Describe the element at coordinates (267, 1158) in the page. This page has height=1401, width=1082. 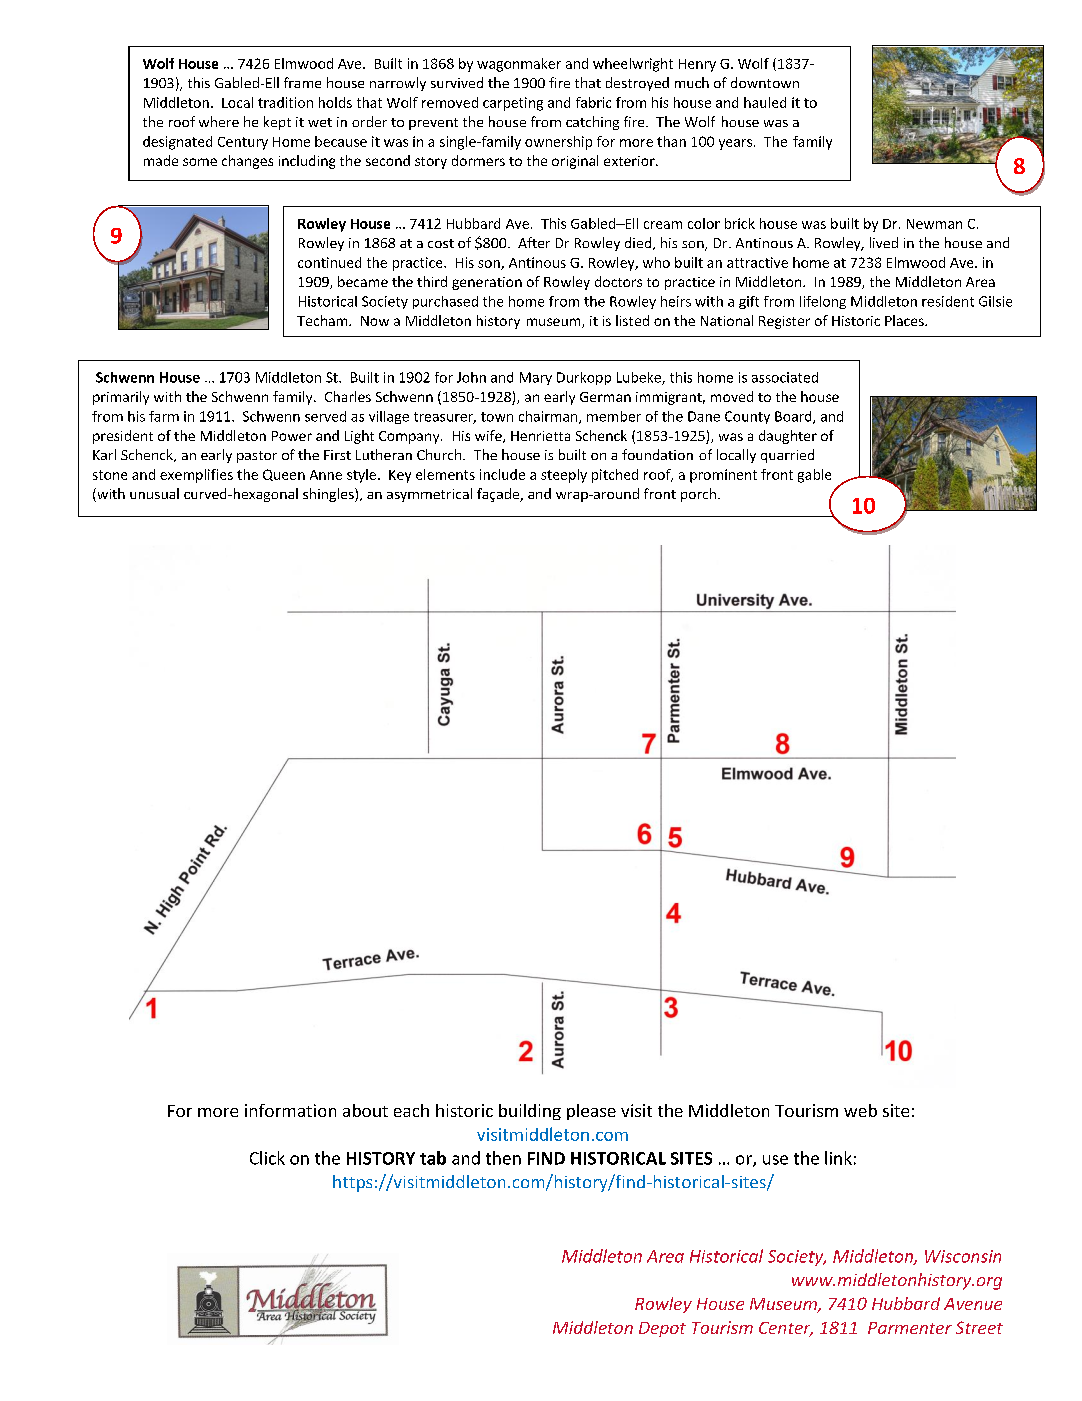
I see `Click` at that location.
